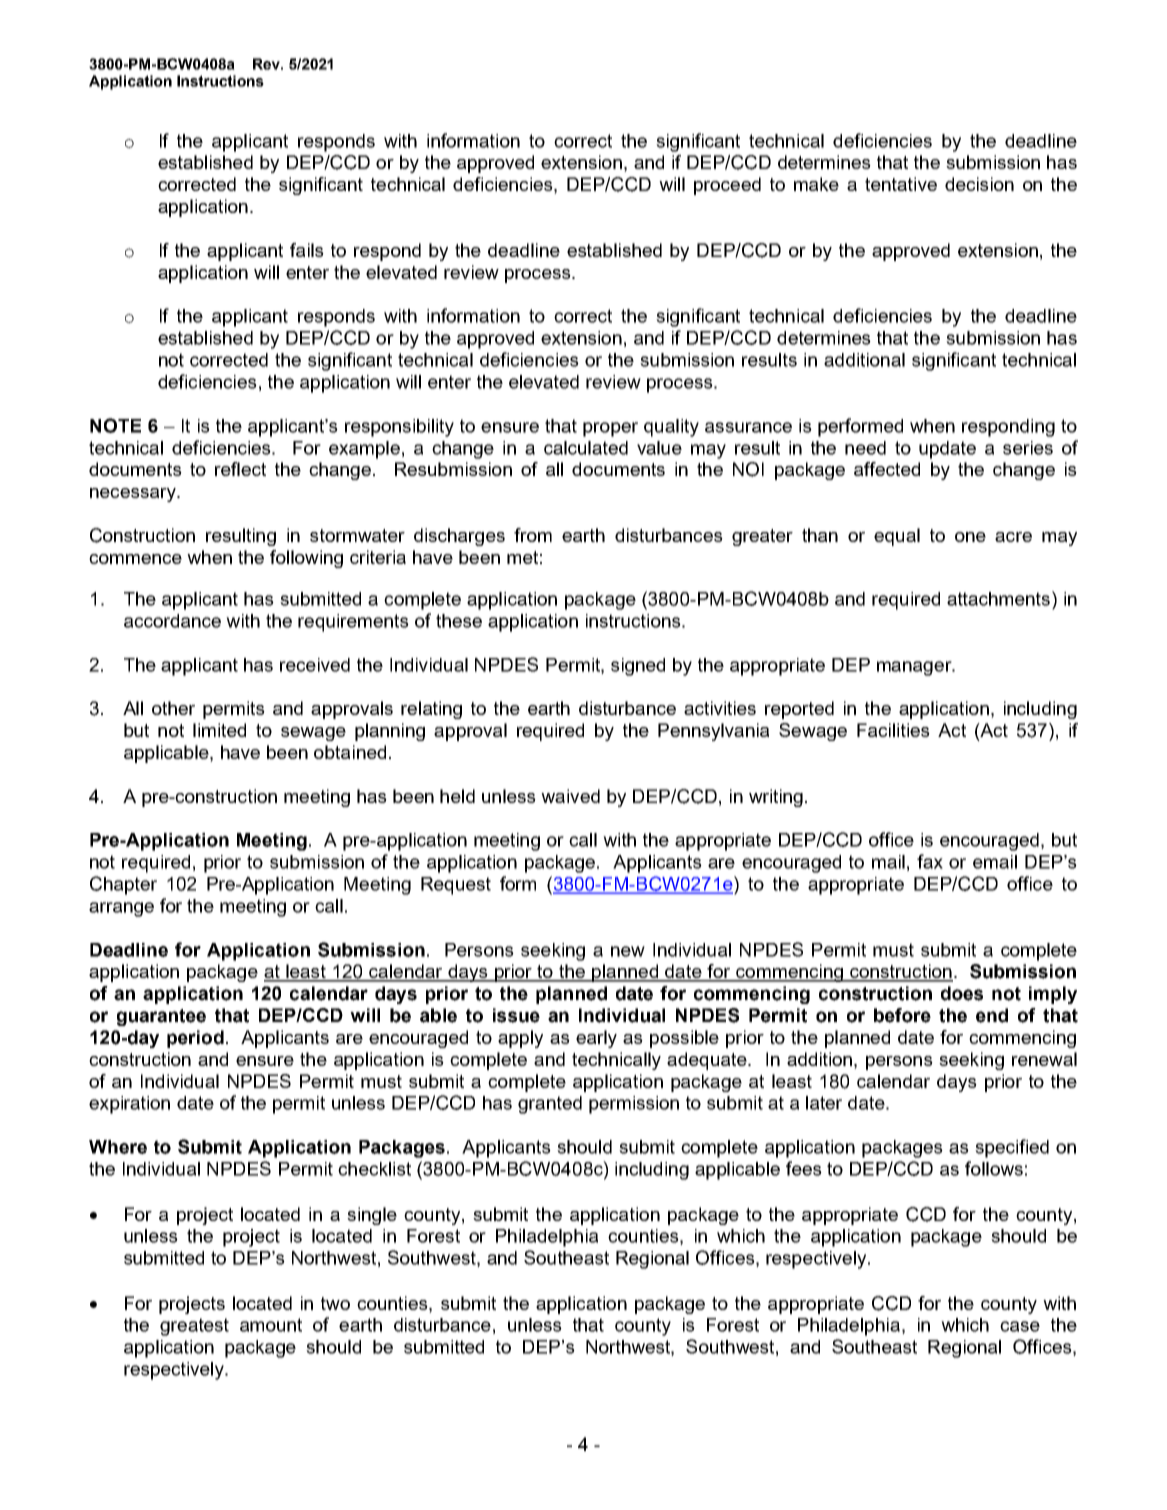  What do you see at coordinates (1000, 598) in the page?
I see `attachments` at bounding box center [1000, 598].
